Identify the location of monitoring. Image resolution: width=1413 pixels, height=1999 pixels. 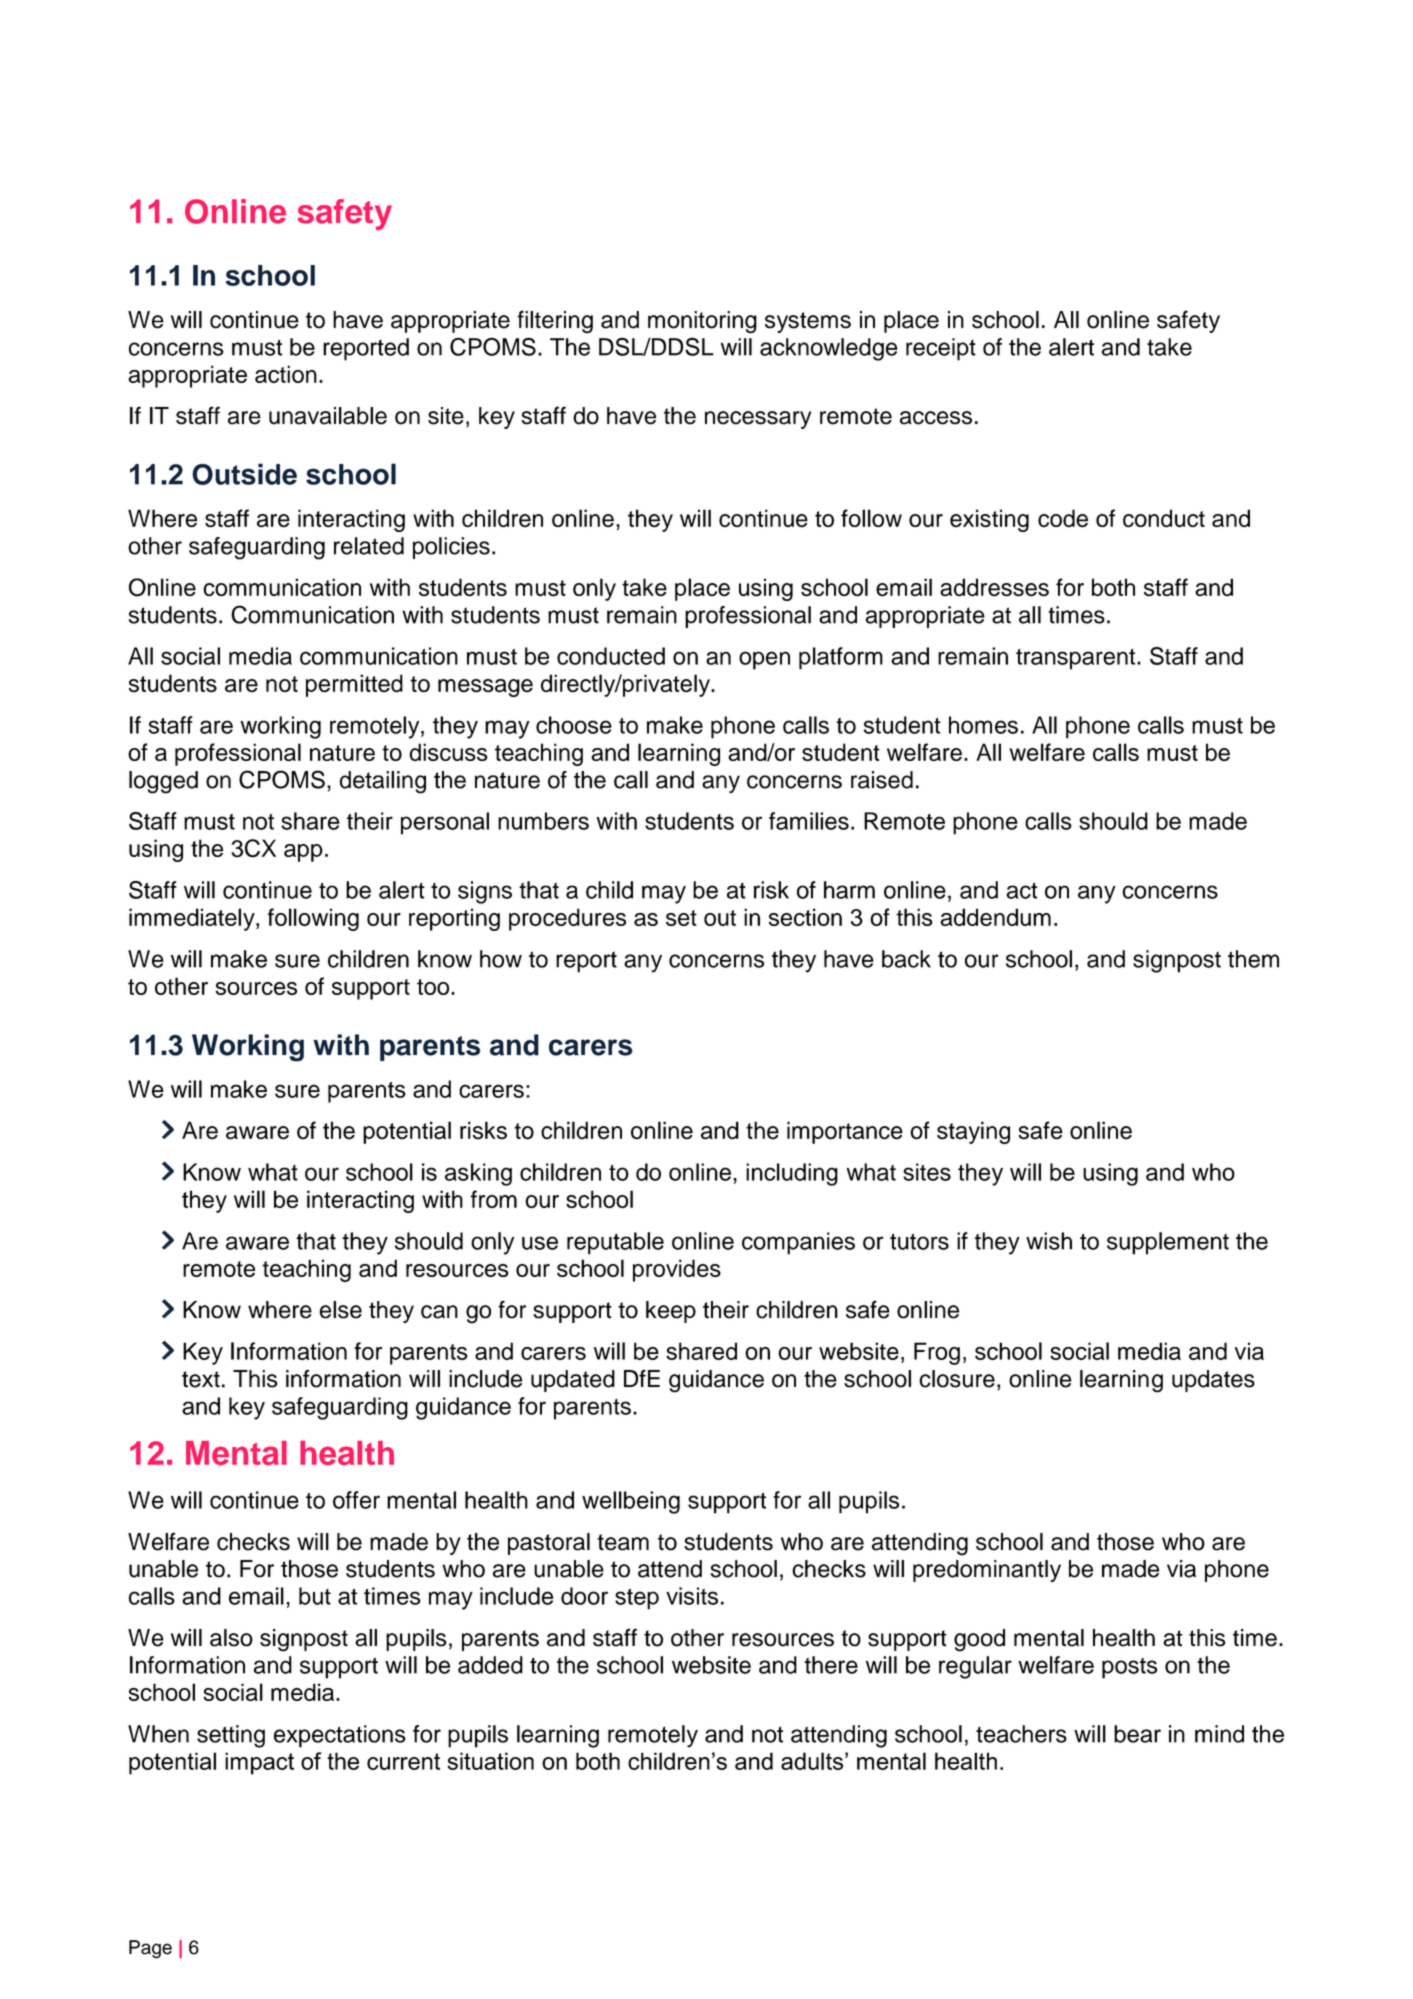
(702, 322).
